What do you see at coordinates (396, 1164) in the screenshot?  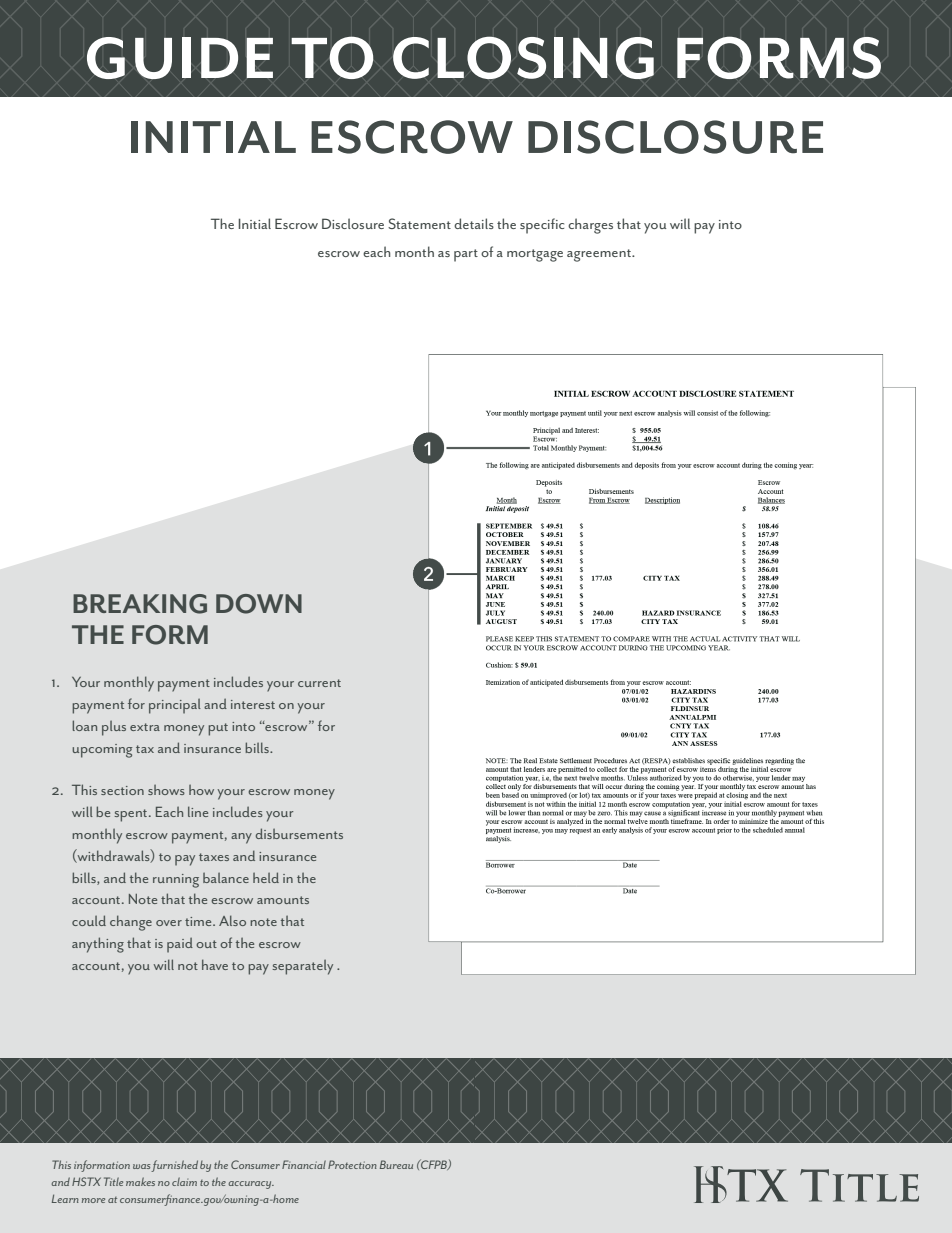 I see `Bureau` at bounding box center [396, 1164].
